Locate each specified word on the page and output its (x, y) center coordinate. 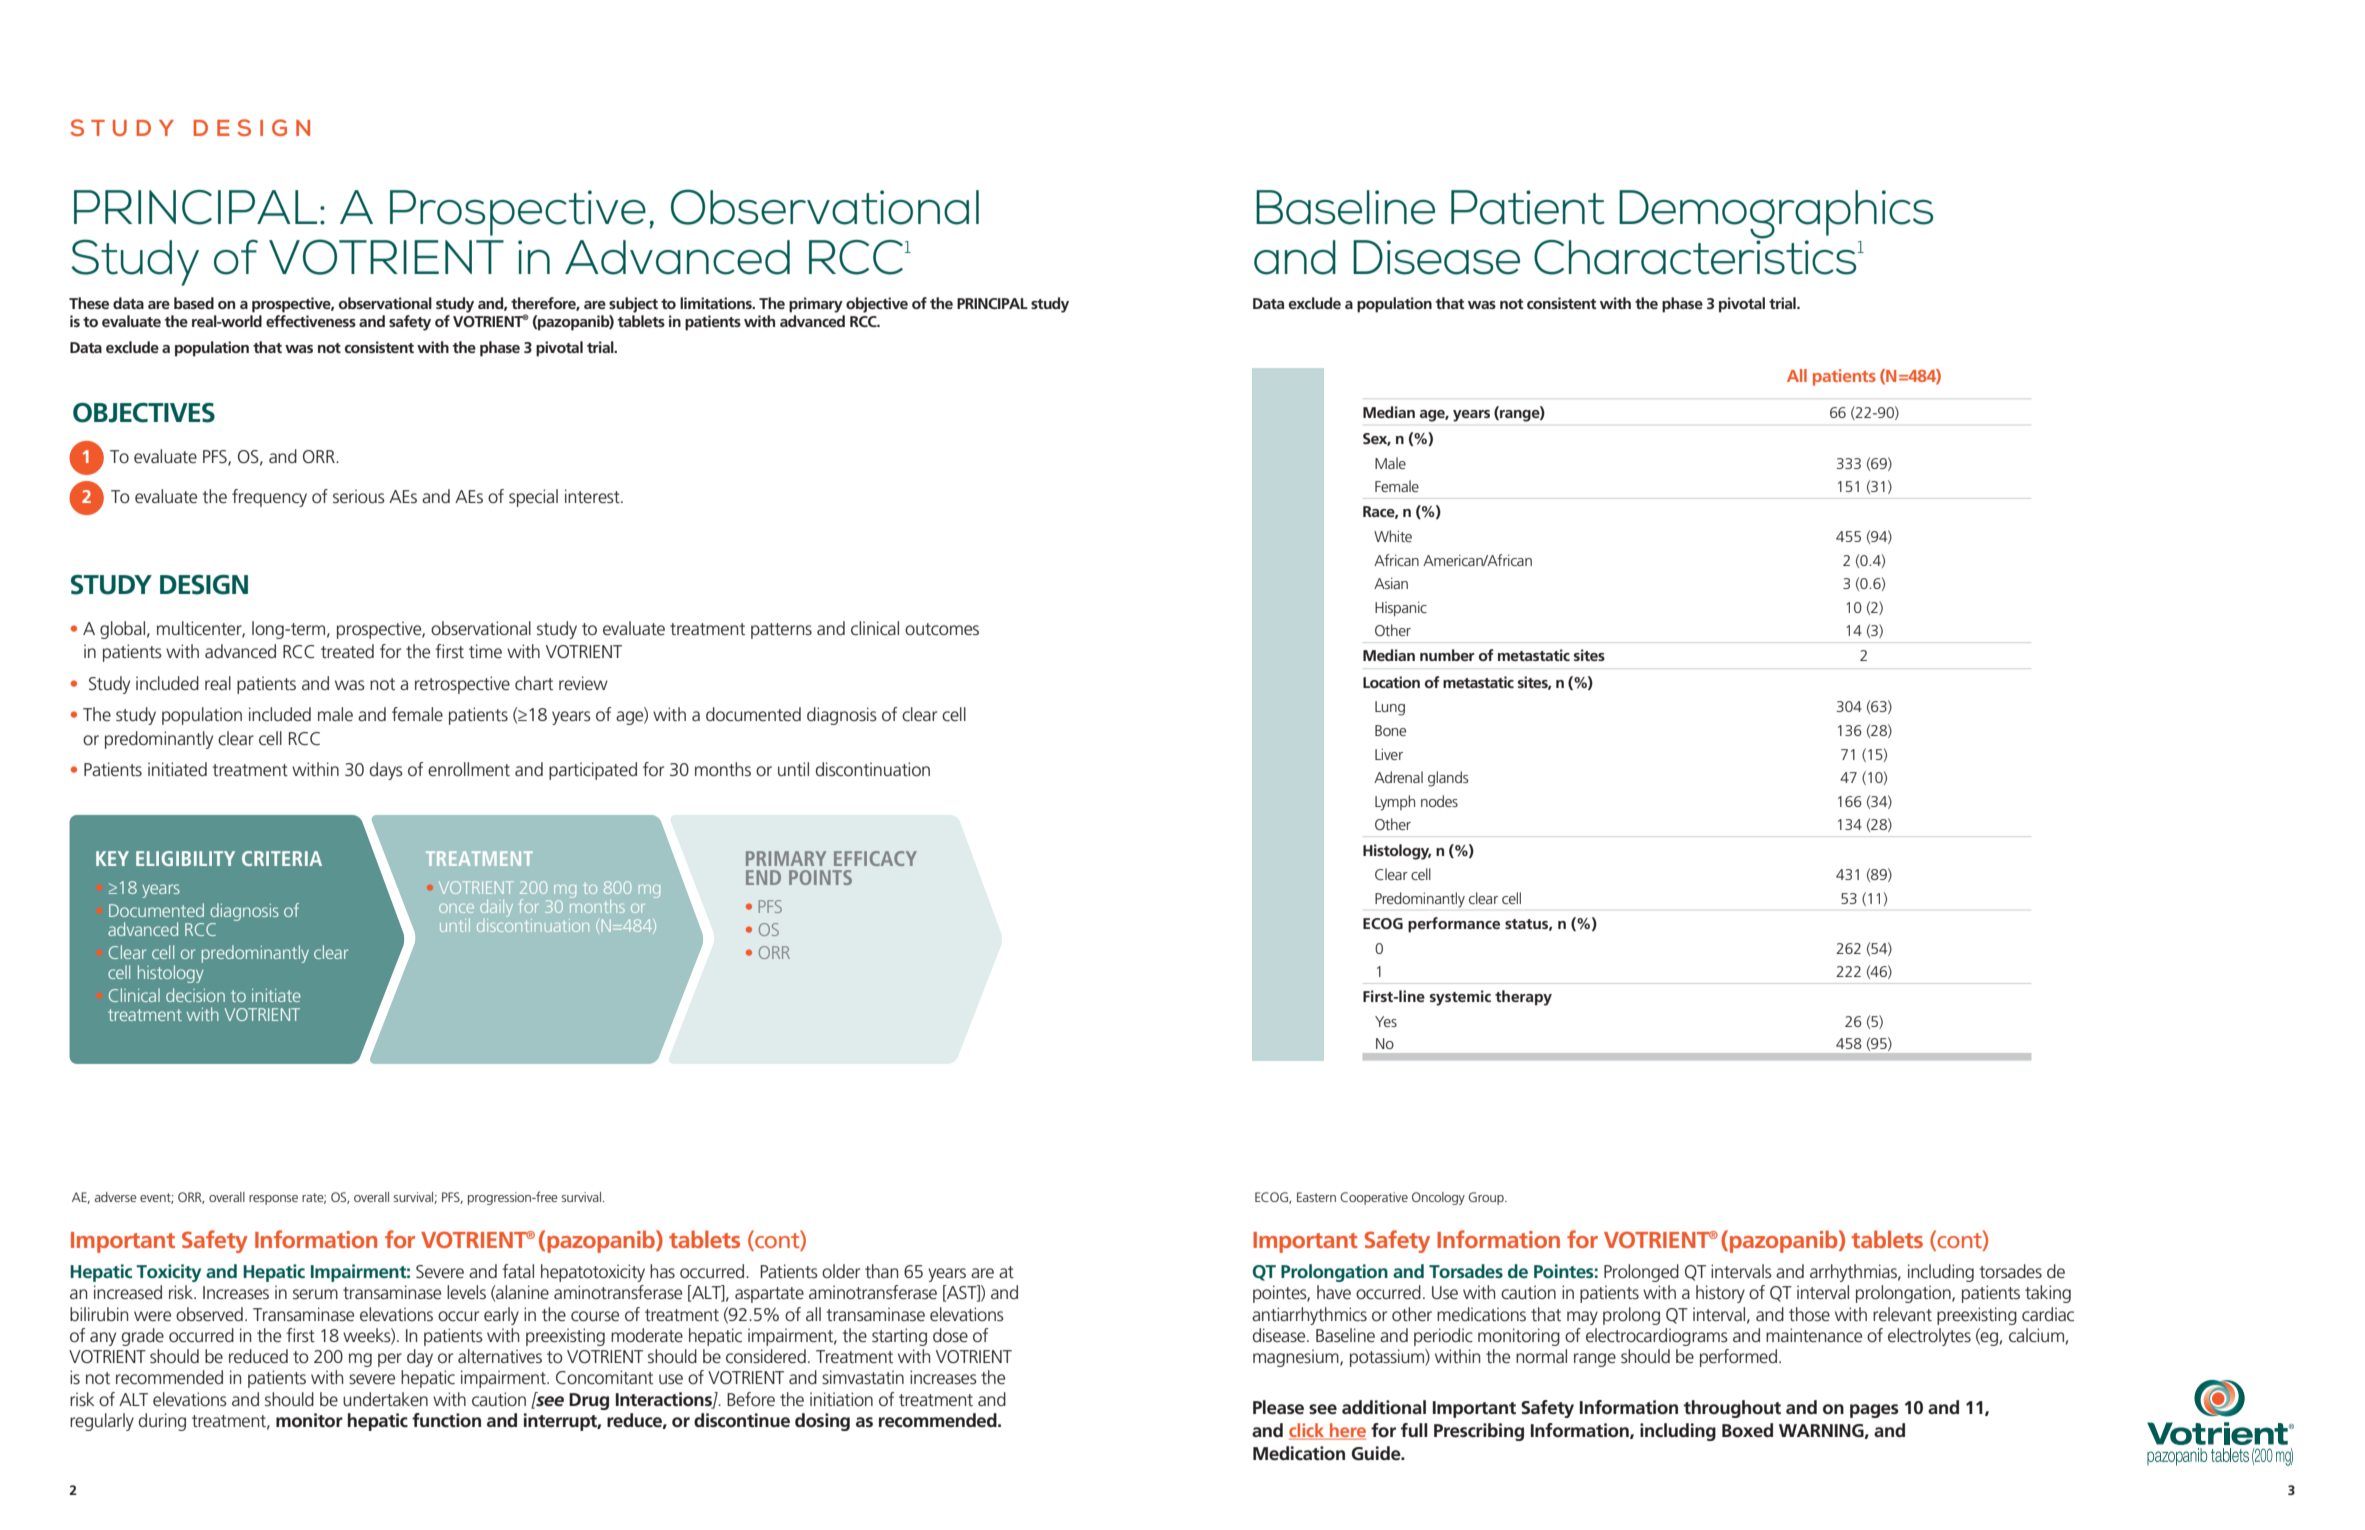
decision (195, 995)
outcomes (942, 629)
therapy (1523, 998)
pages (1874, 1411)
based (194, 303)
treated (347, 651)
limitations (717, 303)
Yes (1386, 1021)
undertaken (385, 1399)
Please (1278, 1407)
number (1447, 655)
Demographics (1776, 215)
